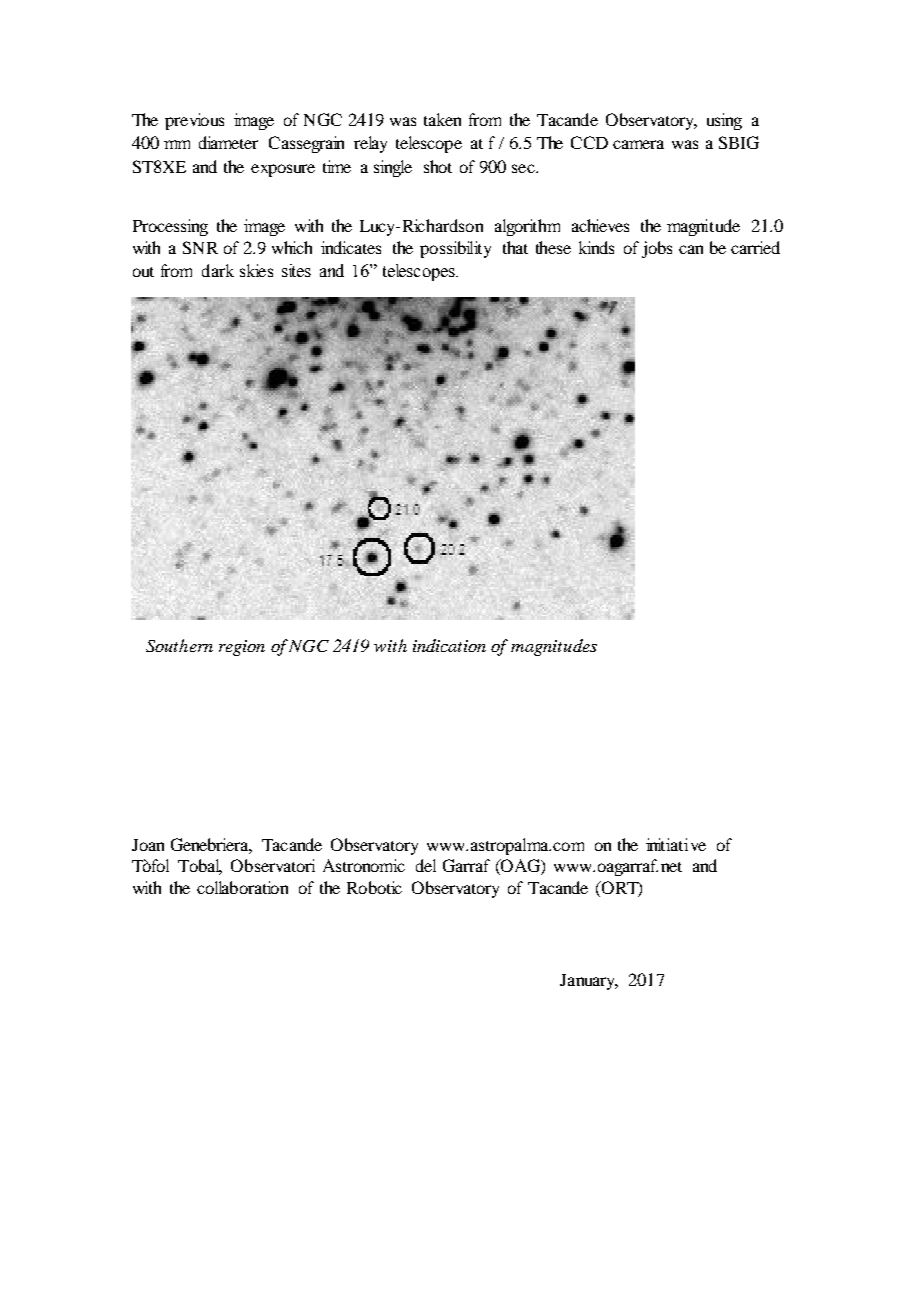  I want to click on collaboration, so click(242, 887).
